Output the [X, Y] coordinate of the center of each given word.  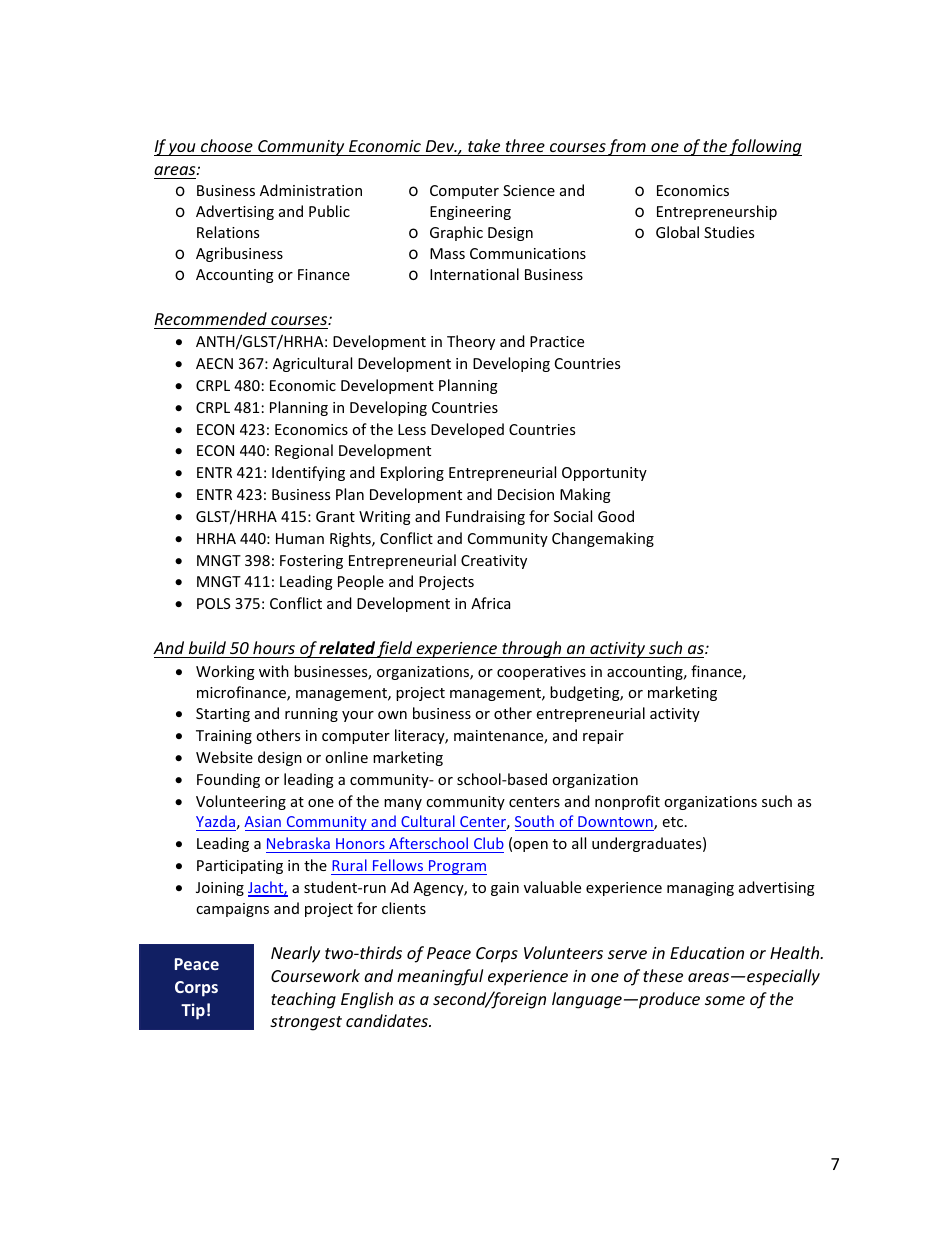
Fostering [311, 562]
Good [616, 516]
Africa [490, 603]
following [765, 147]
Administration [311, 190]
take [484, 145]
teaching [303, 1000]
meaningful [440, 977]
